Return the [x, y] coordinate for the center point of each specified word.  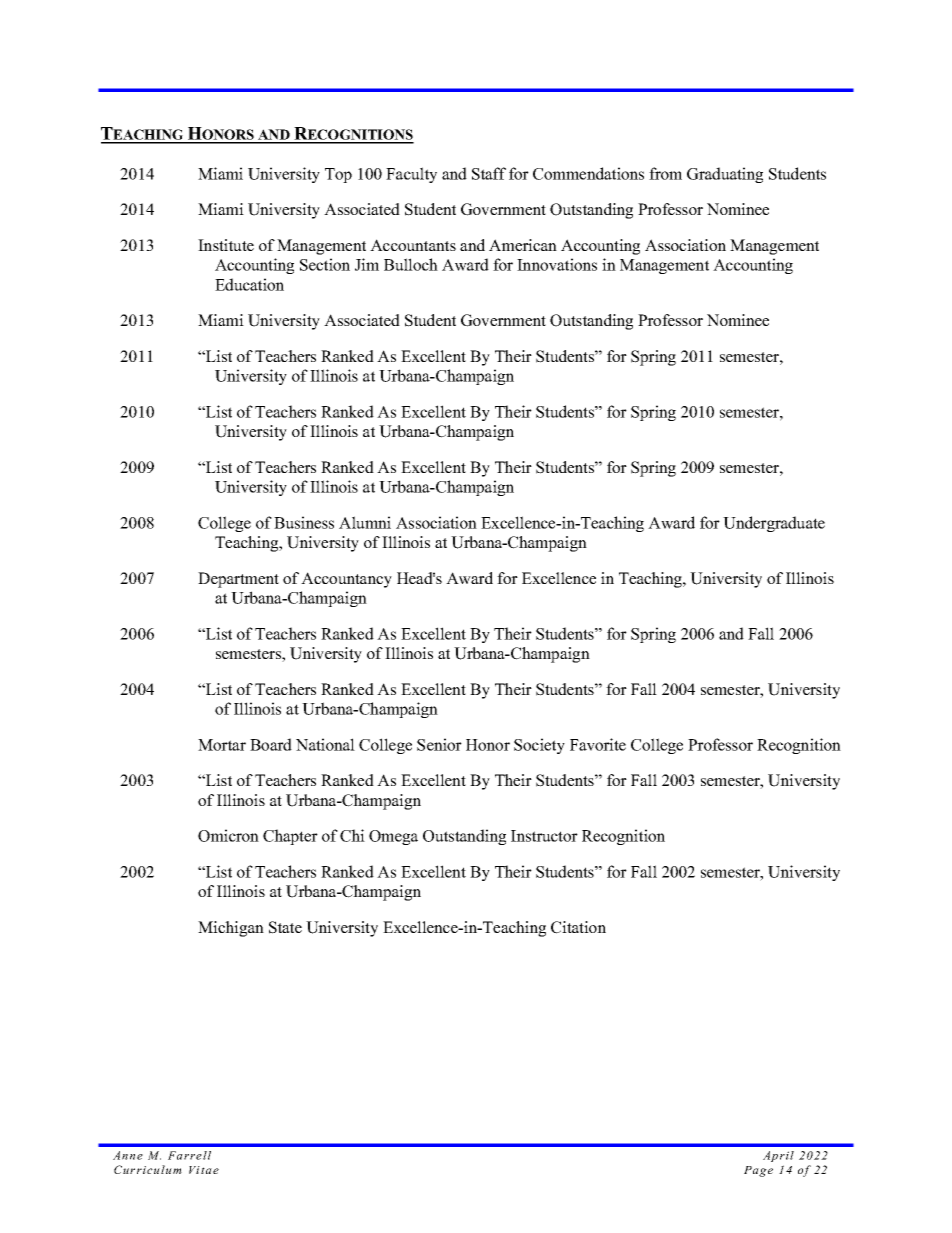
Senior [439, 744]
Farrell [189, 1155]
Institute [226, 245]
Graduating [725, 175]
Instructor [544, 836]
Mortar [222, 745]
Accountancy [346, 580]
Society [539, 746]
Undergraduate [774, 524]
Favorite [598, 744]
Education [249, 284]
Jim [367, 264]
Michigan [231, 929]
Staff [489, 173]
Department [238, 580]
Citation [578, 927]
